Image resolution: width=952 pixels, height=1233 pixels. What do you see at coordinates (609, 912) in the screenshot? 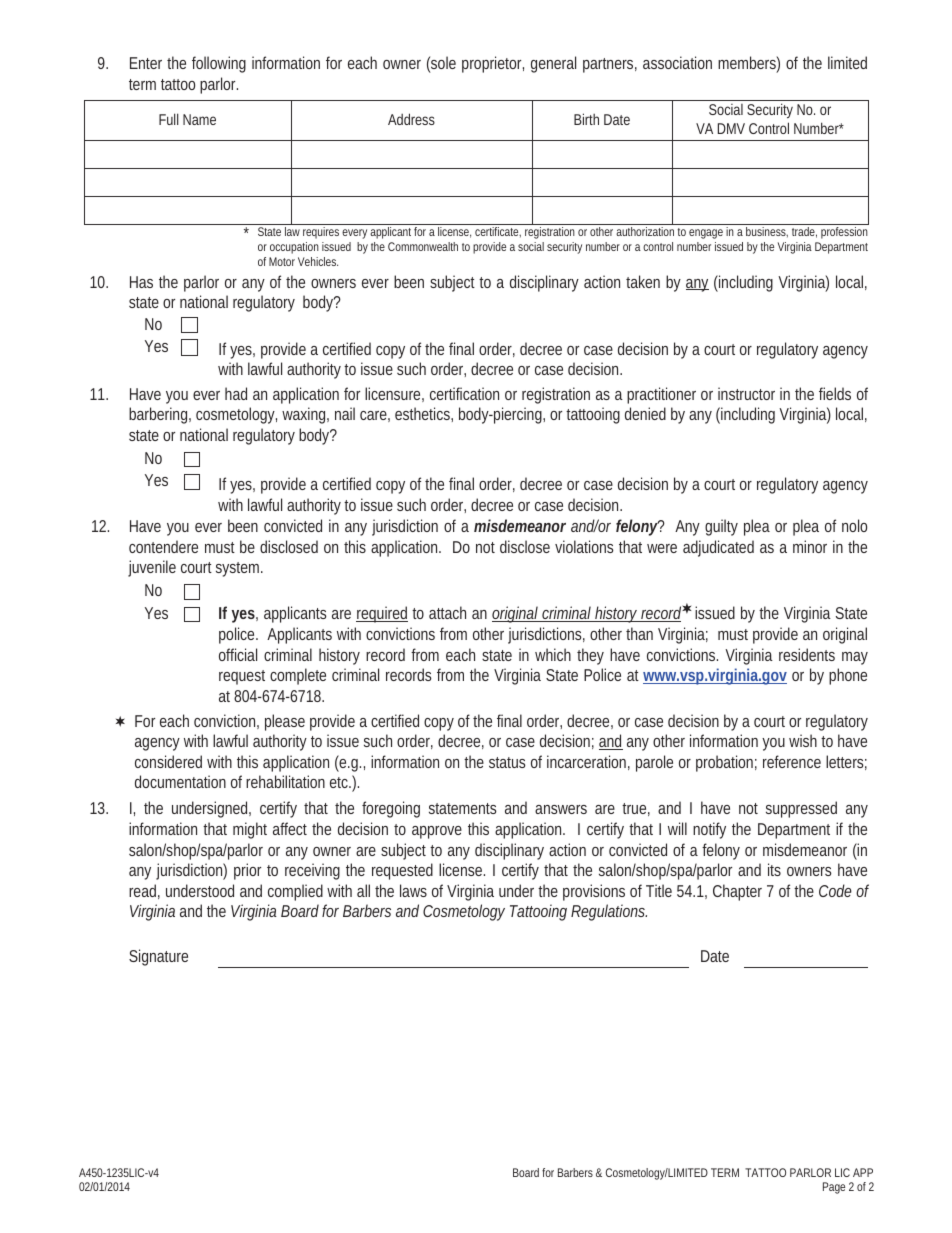
I see `Regulations` at bounding box center [609, 912].
